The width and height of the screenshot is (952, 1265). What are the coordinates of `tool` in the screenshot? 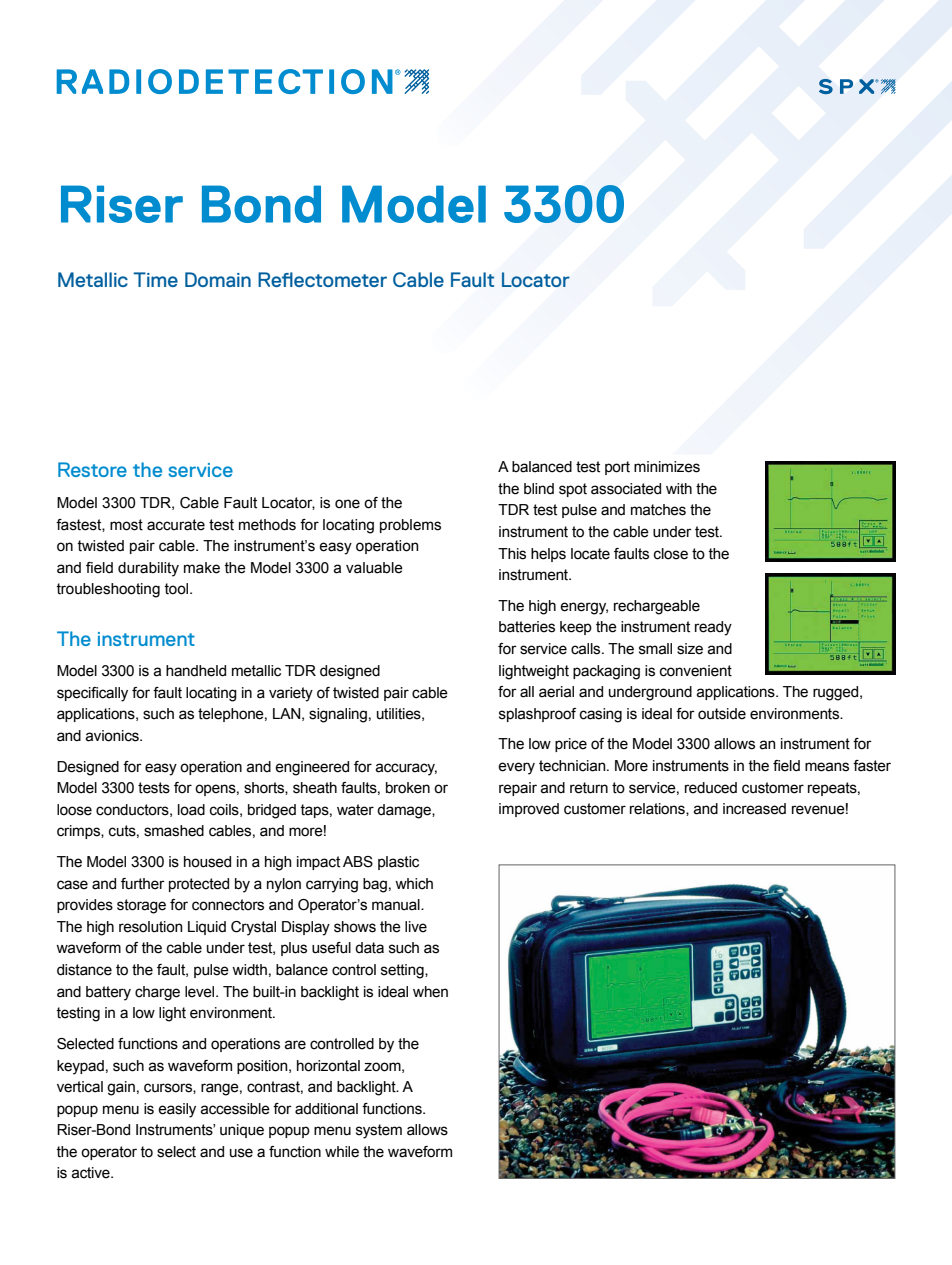 It's located at (177, 589).
